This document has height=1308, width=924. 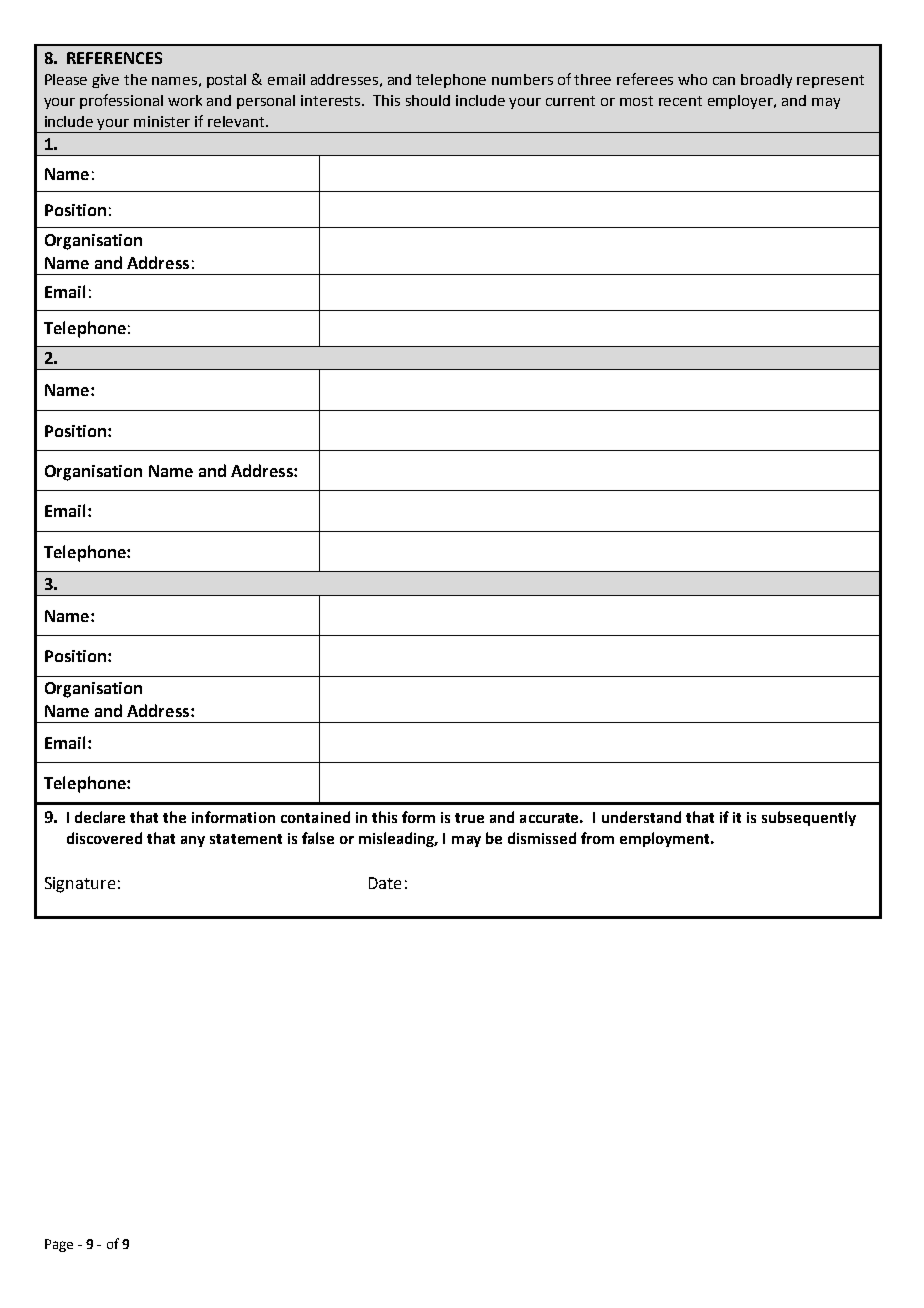 I want to click on should, so click(x=428, y=100).
